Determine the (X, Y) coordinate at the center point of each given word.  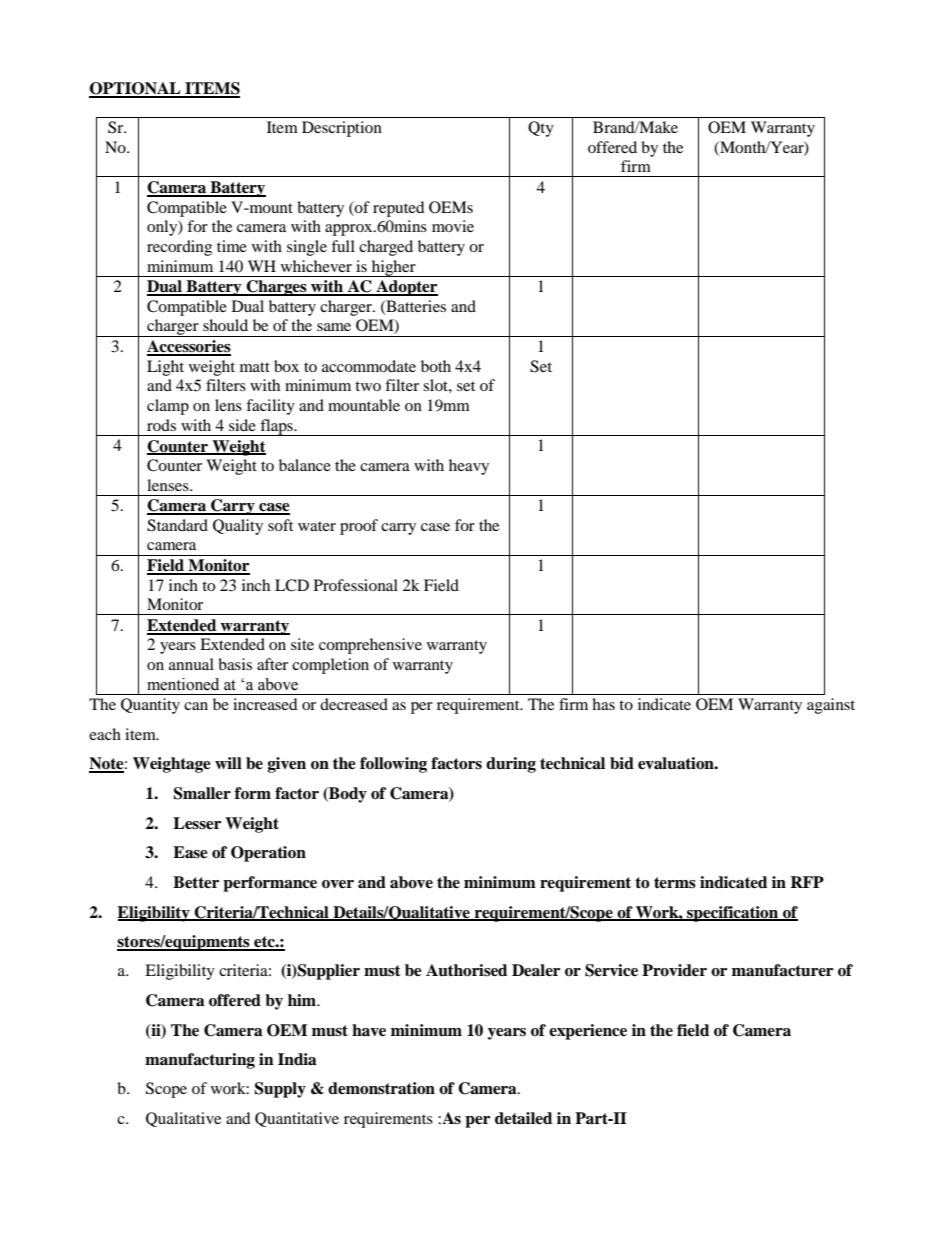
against (831, 706)
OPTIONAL (136, 89)
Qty (541, 129)
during (511, 765)
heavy (469, 467)
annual (191, 664)
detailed (523, 1118)
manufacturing (200, 1061)
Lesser (197, 823)
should (225, 325)
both (436, 366)
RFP (807, 882)
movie (453, 226)
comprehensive (370, 646)
